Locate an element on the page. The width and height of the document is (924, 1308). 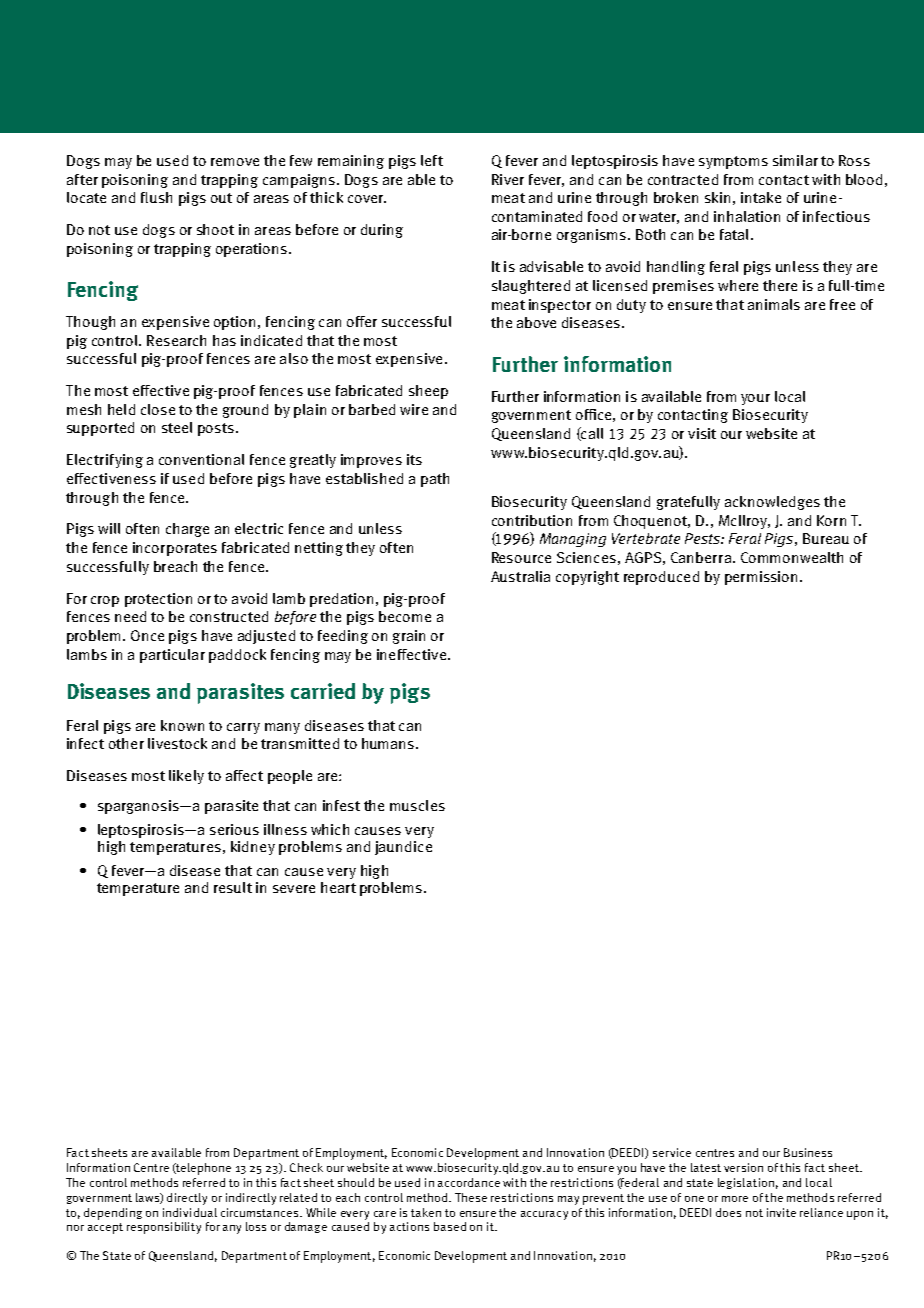
intake is located at coordinates (761, 197).
